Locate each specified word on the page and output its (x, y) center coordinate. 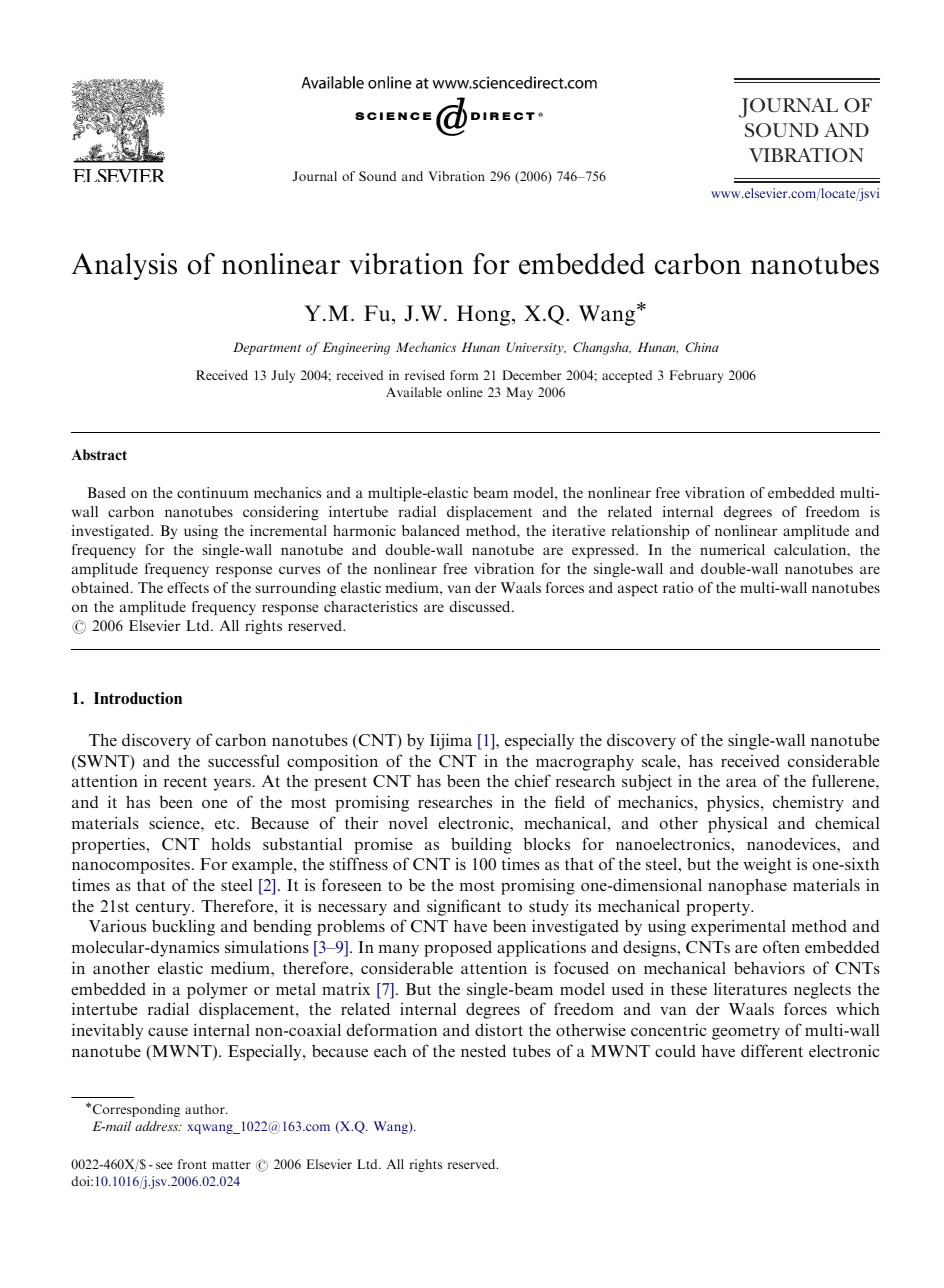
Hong (485, 315)
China (702, 347)
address (158, 1126)
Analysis (124, 266)
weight (767, 865)
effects (188, 587)
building (481, 845)
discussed (481, 606)
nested (483, 1050)
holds (231, 843)
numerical (732, 549)
